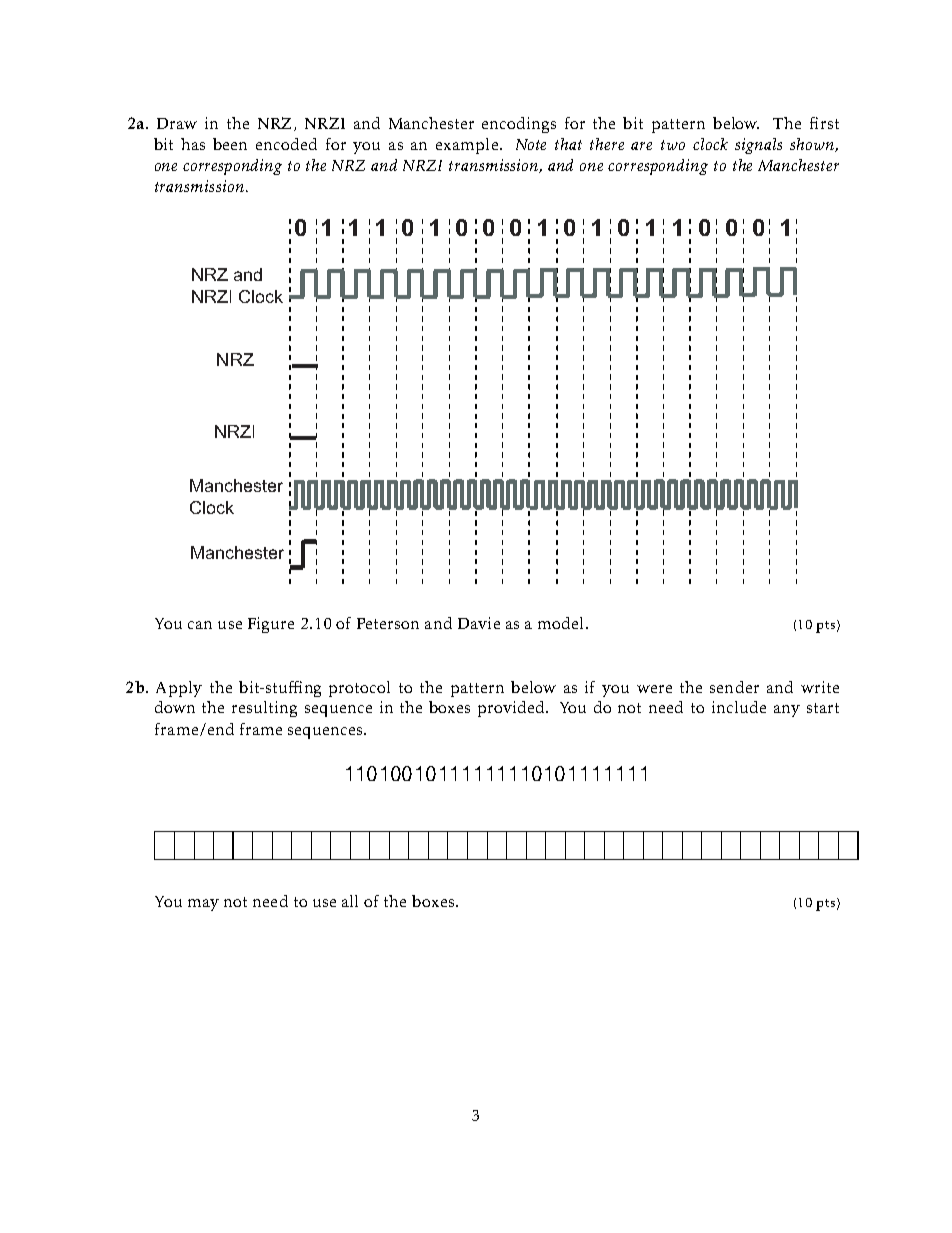  Describe the element at coordinates (560, 623) in the screenshot. I see `model` at that location.
